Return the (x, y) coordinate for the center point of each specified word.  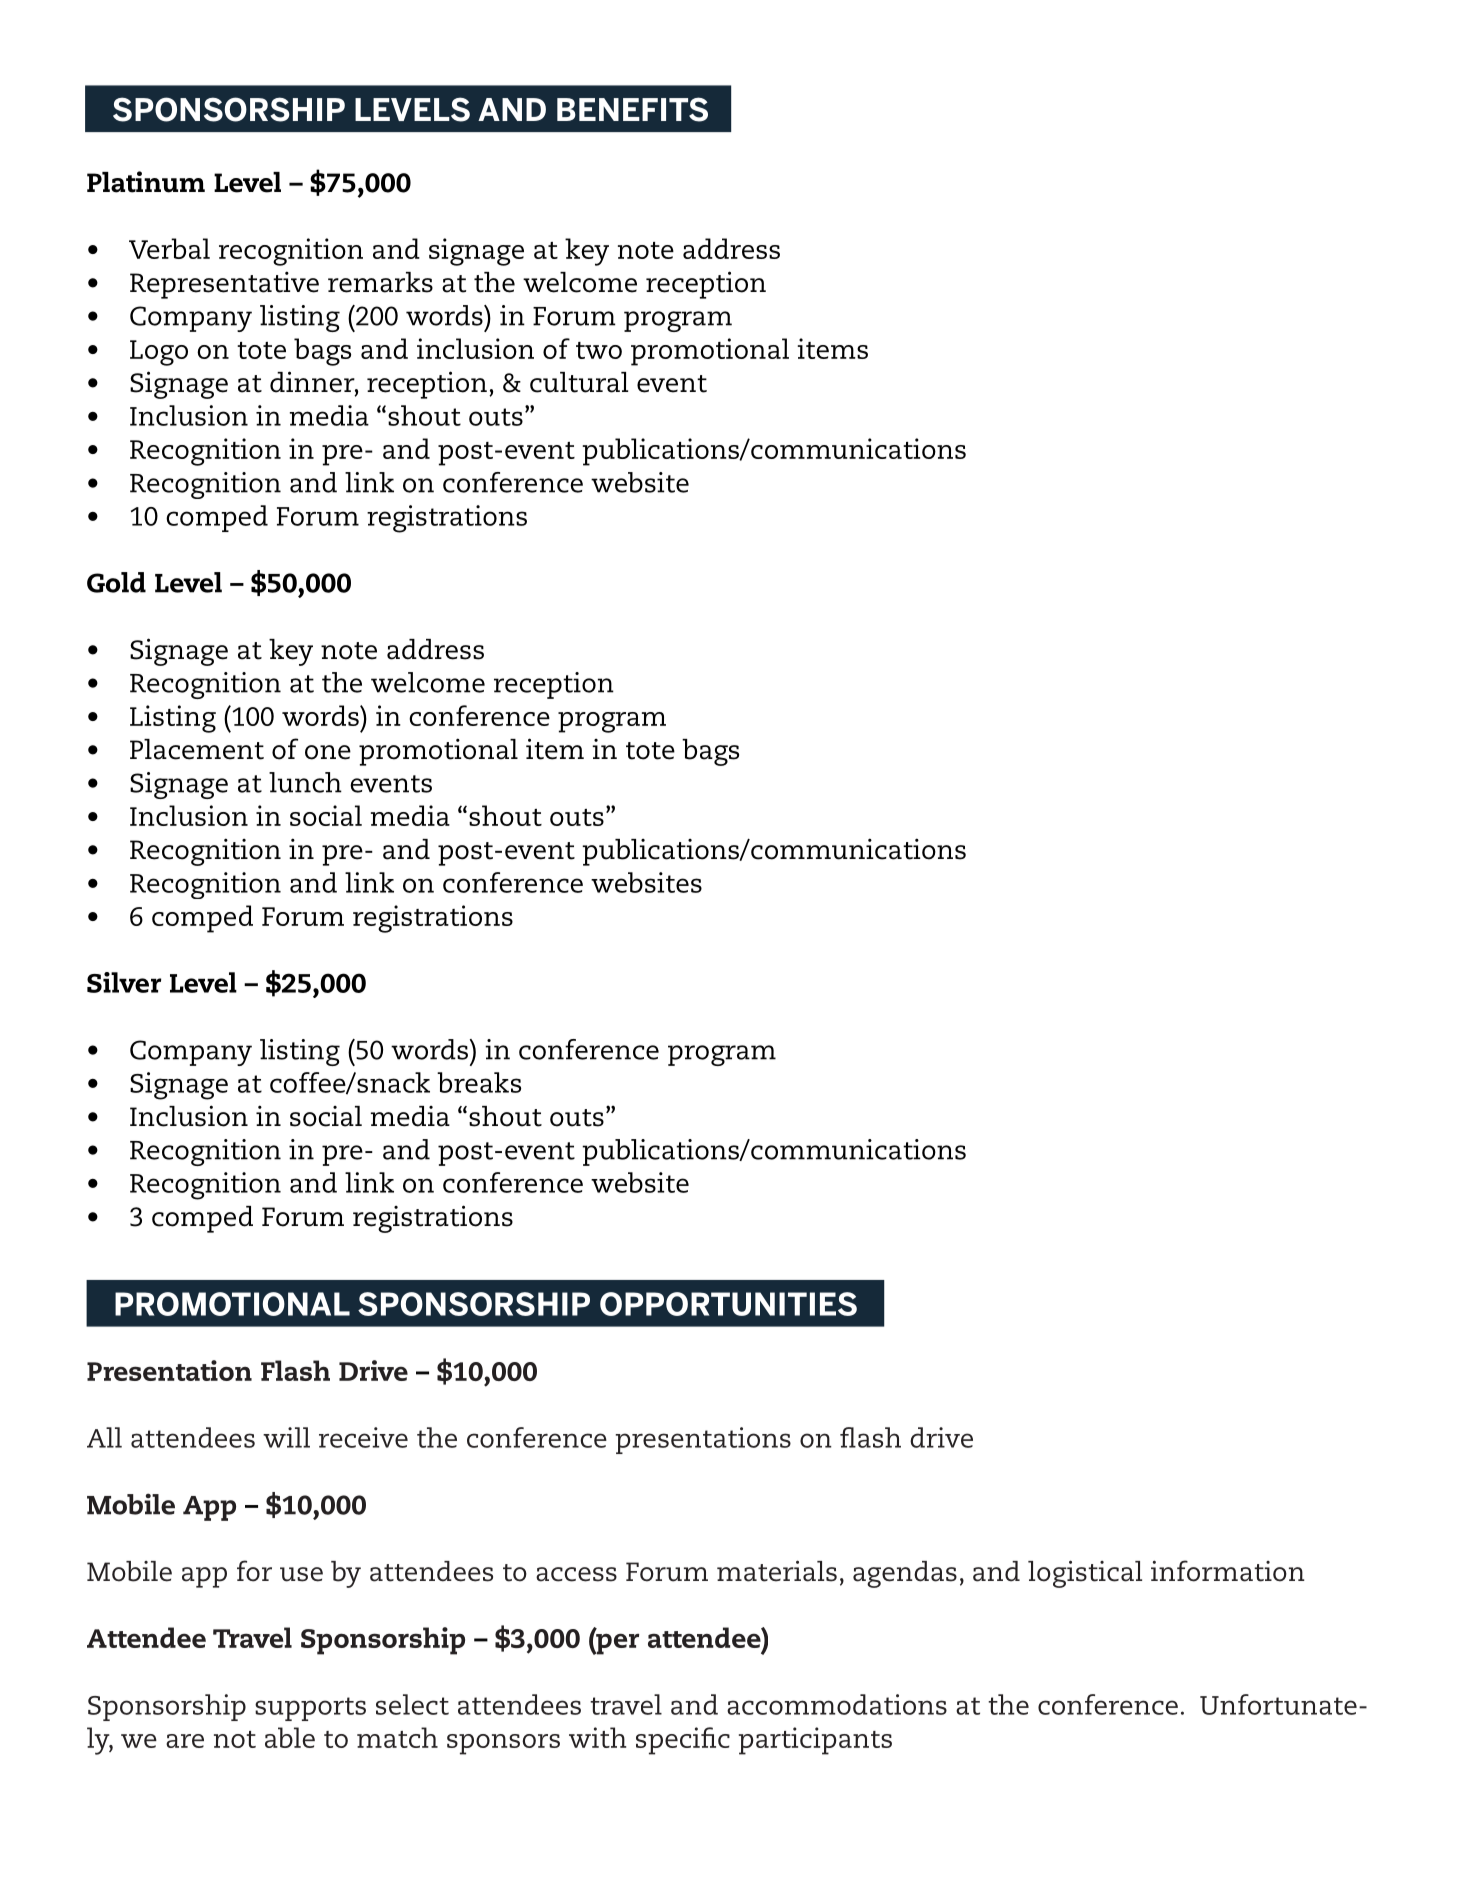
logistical (1085, 1574)
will (286, 1437)
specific (683, 1741)
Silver (124, 982)
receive (363, 1437)
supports (310, 1709)
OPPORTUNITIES (728, 1304)
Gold (116, 582)
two (599, 350)
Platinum (146, 182)
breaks (479, 1082)
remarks (380, 282)
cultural (579, 382)
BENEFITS (632, 109)
